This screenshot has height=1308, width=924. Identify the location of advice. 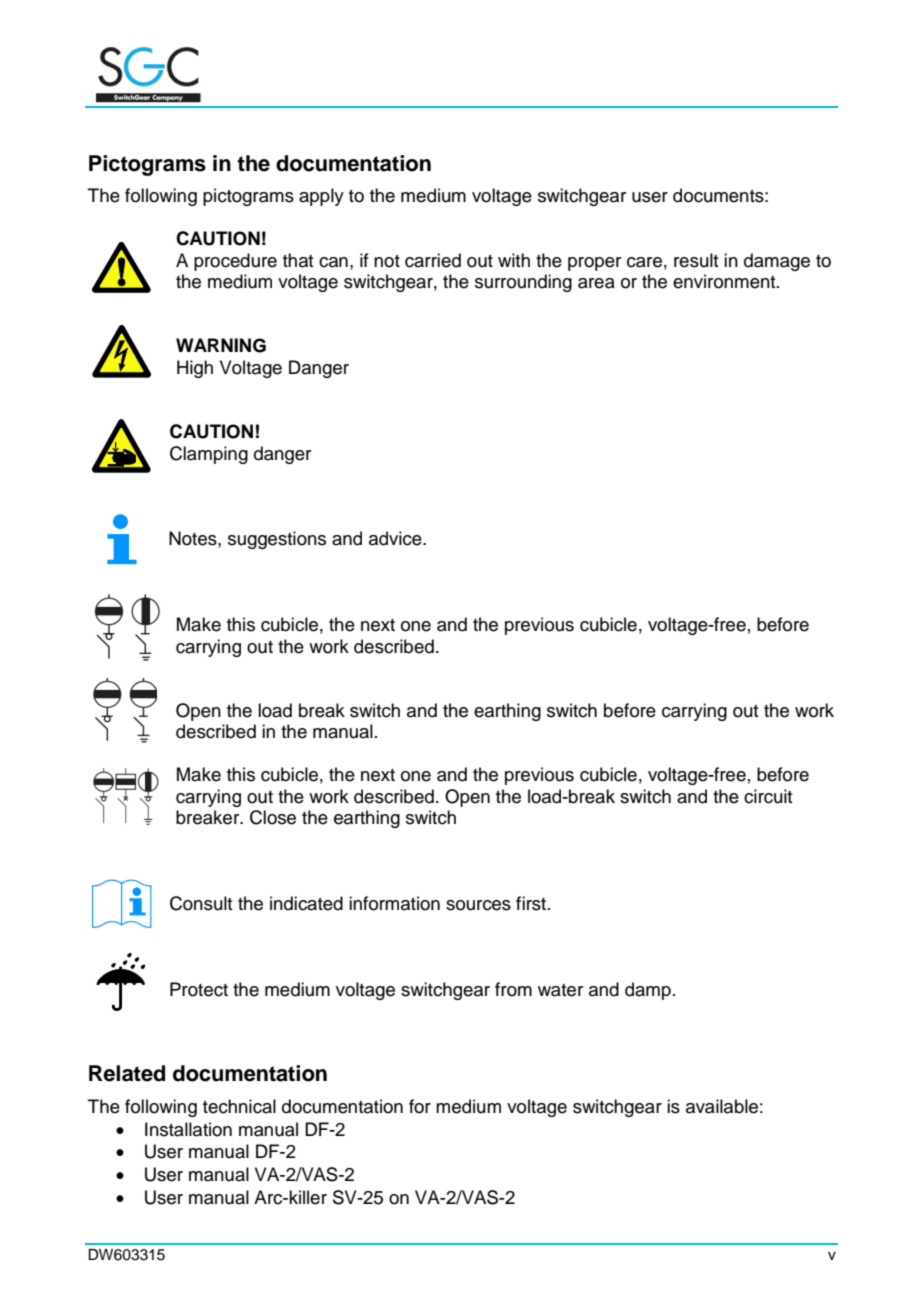
(396, 538).
